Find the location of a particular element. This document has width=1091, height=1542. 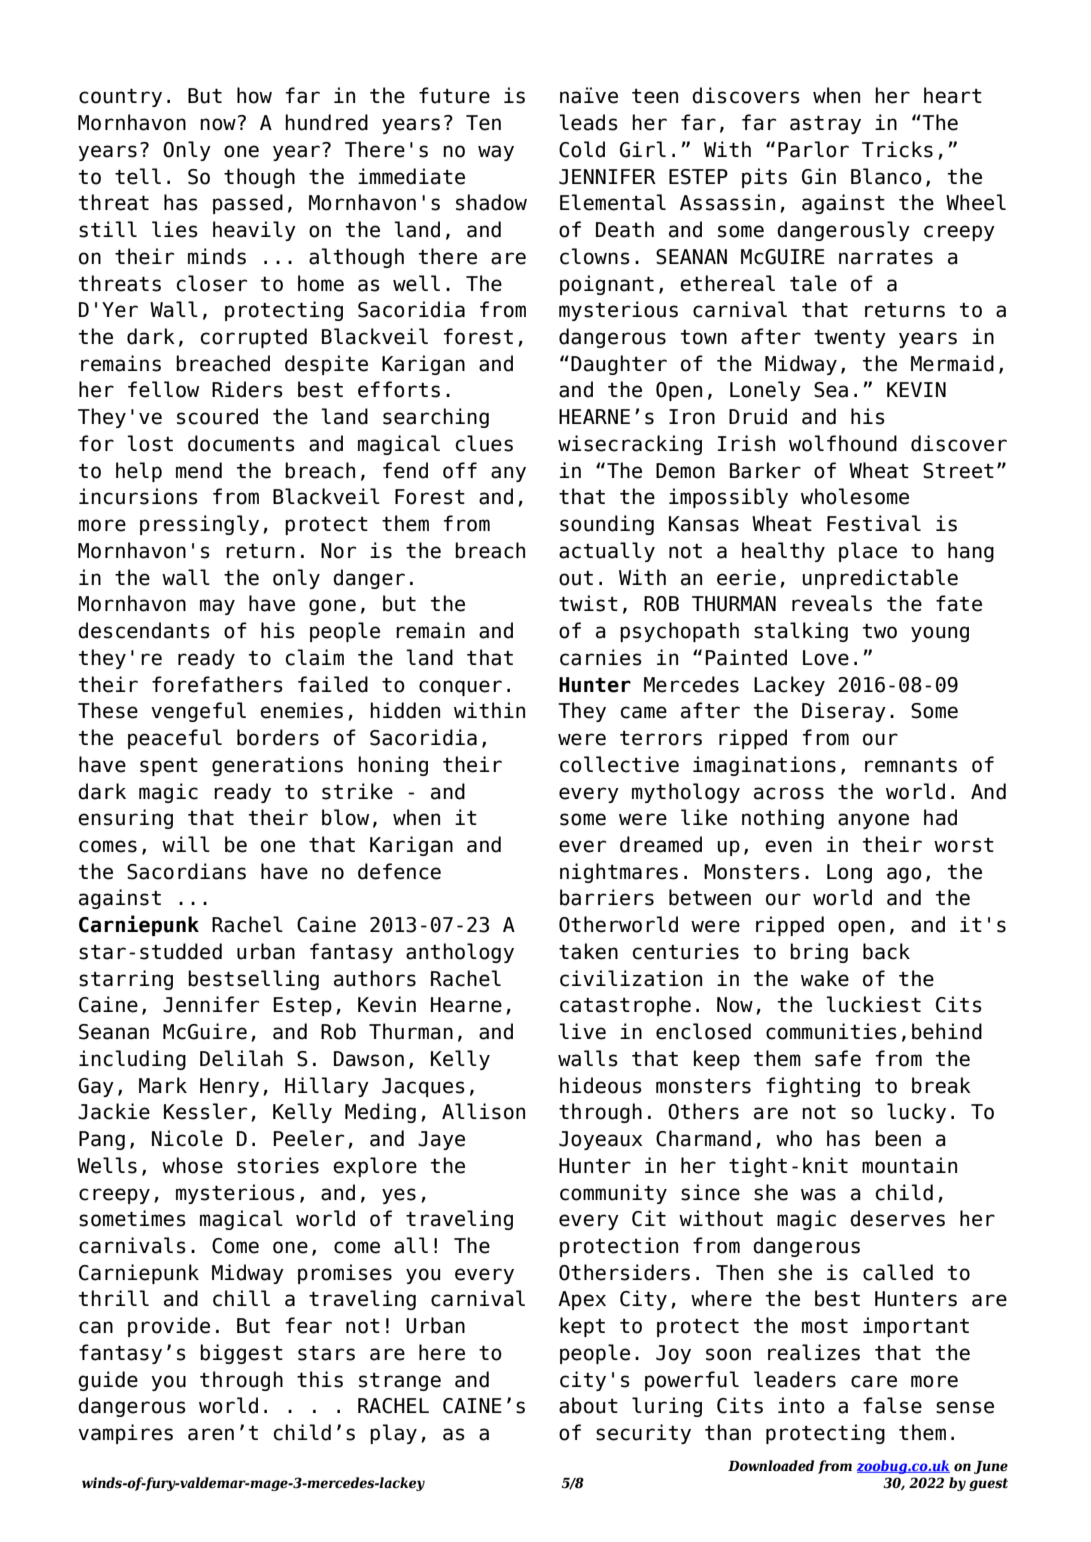

unpredictable is located at coordinates (880, 579).
